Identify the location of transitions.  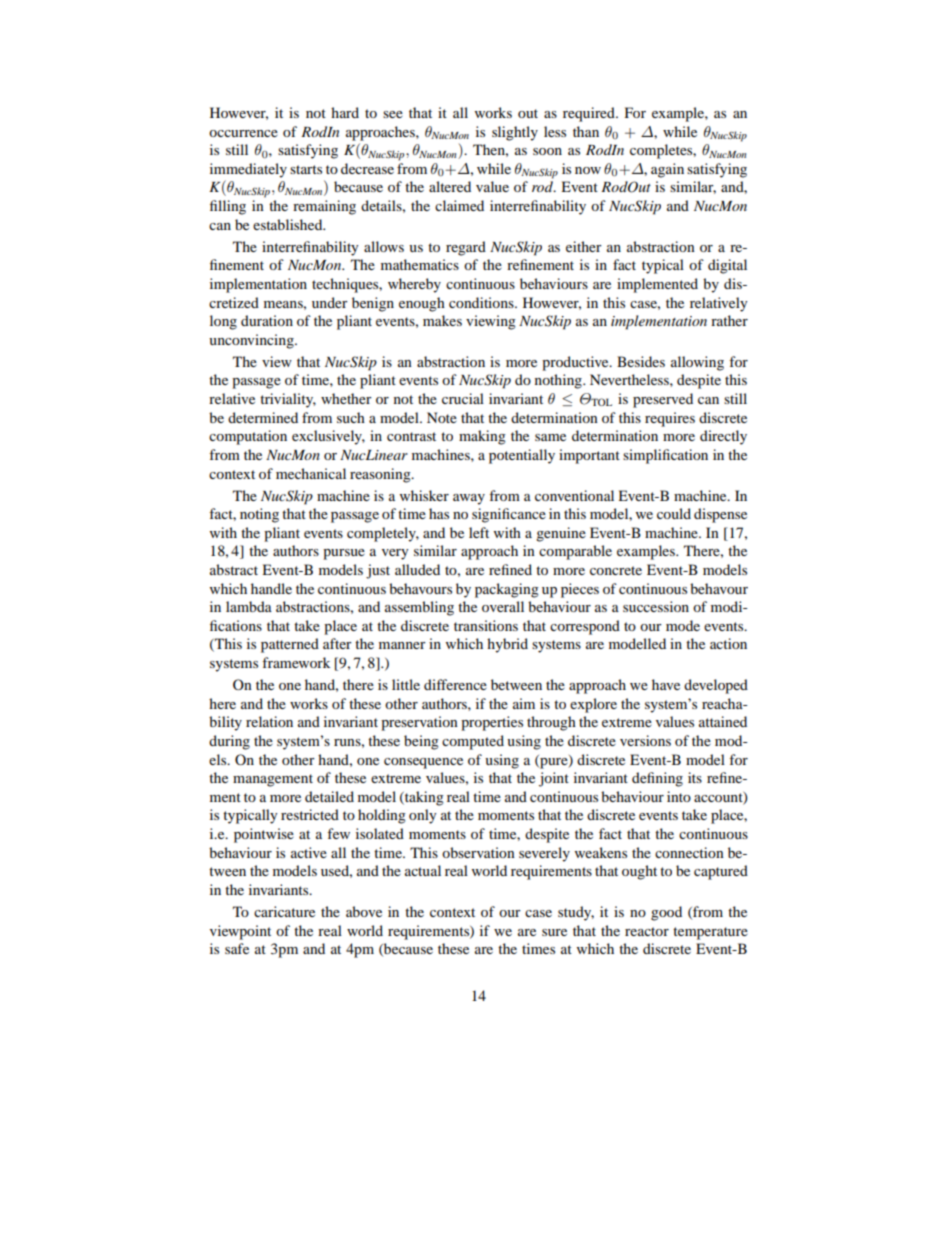
(486, 625).
